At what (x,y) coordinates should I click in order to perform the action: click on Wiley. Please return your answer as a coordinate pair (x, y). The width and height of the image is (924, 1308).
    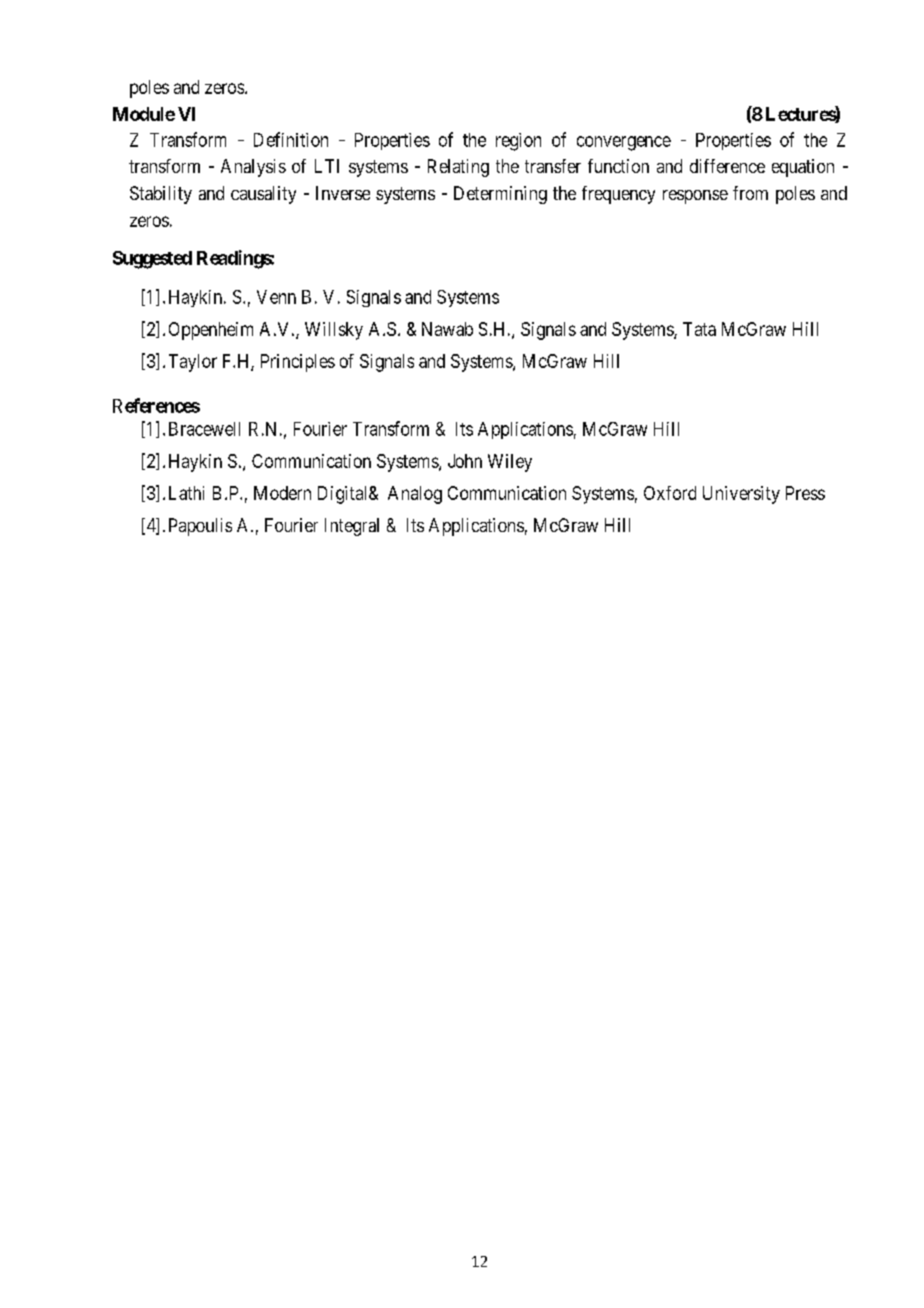
    Looking at the image, I should click on (510, 463).
